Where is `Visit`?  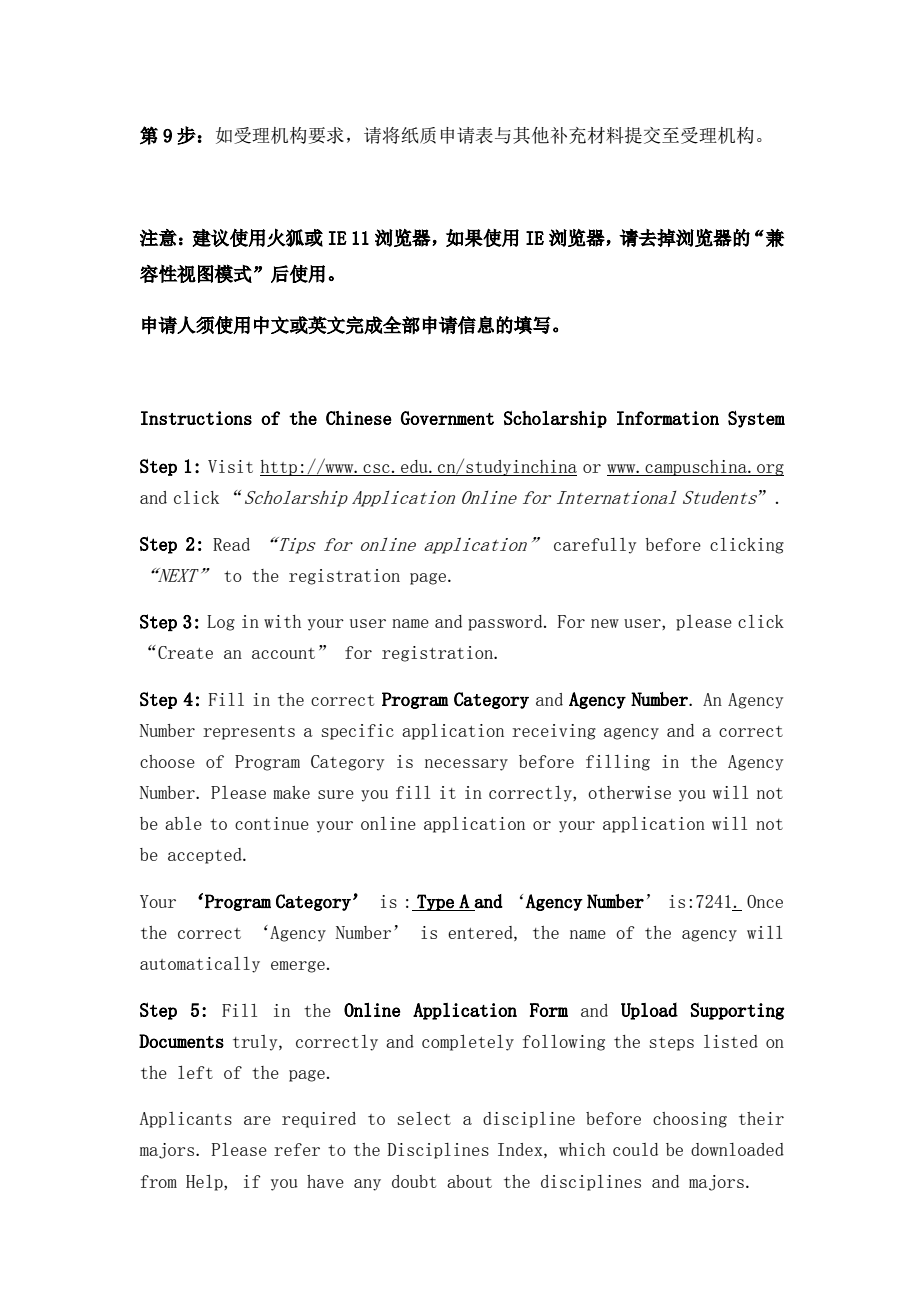
Visit is located at coordinates (230, 466).
